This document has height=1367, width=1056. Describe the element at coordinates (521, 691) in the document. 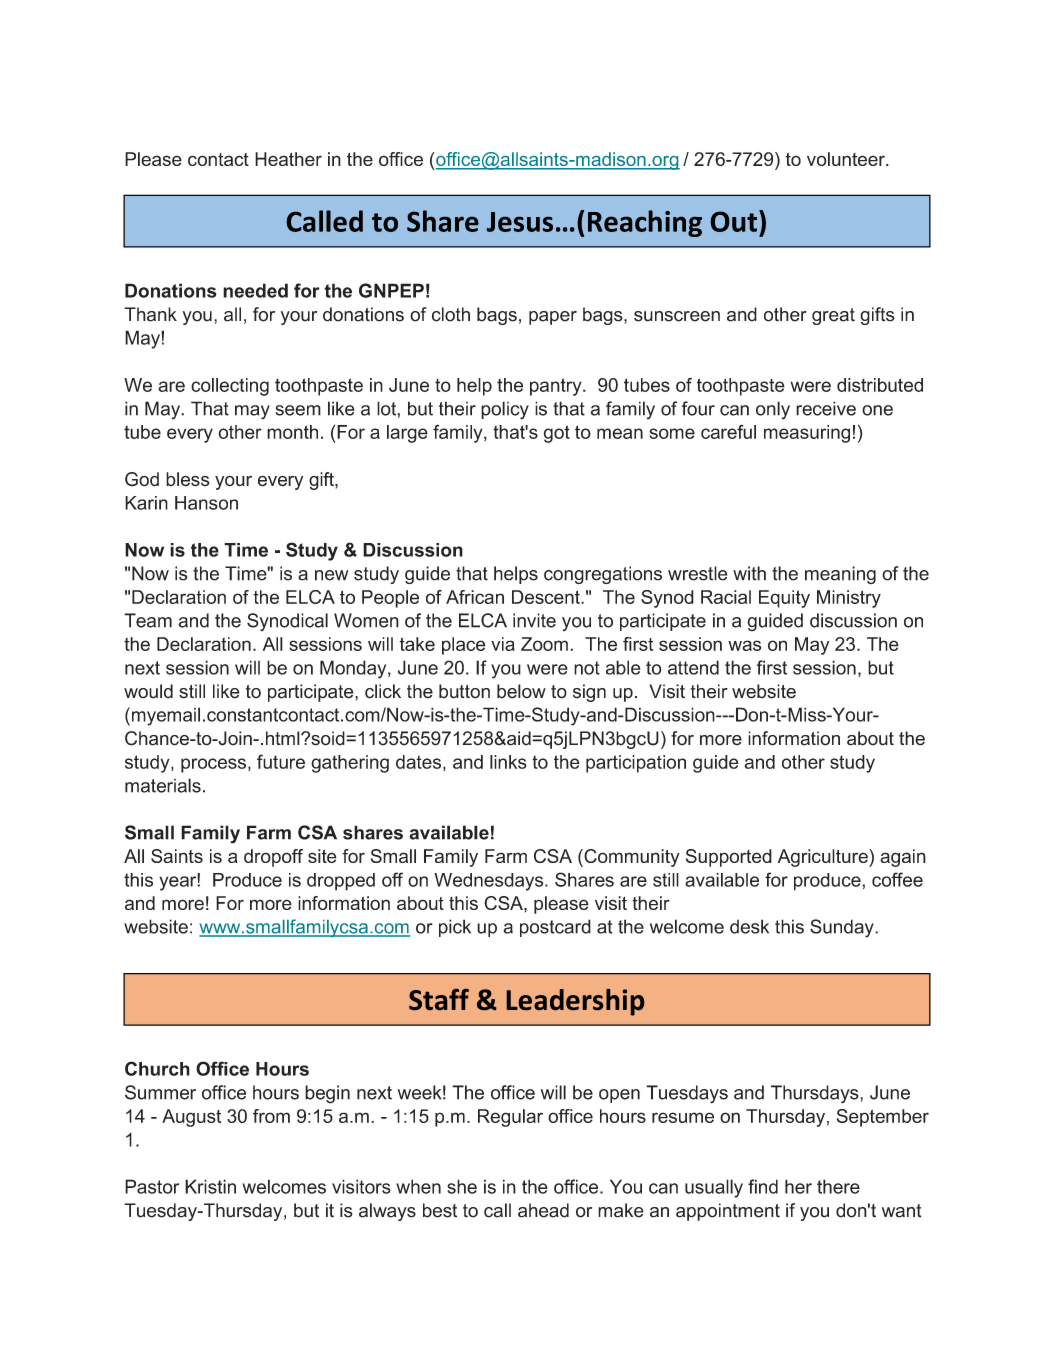

I see `below` at that location.
